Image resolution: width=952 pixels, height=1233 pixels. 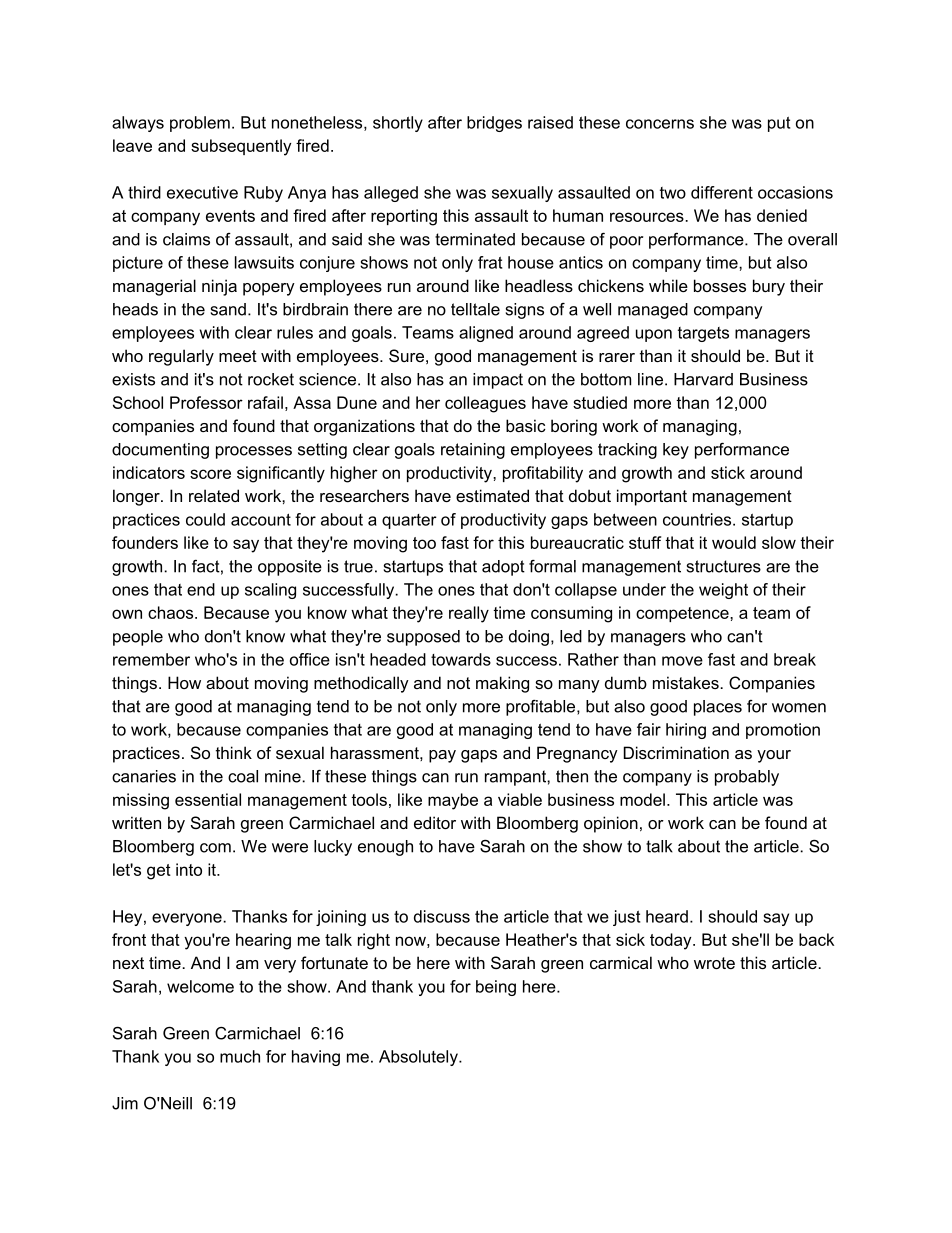 I want to click on subsequently, so click(x=241, y=147).
